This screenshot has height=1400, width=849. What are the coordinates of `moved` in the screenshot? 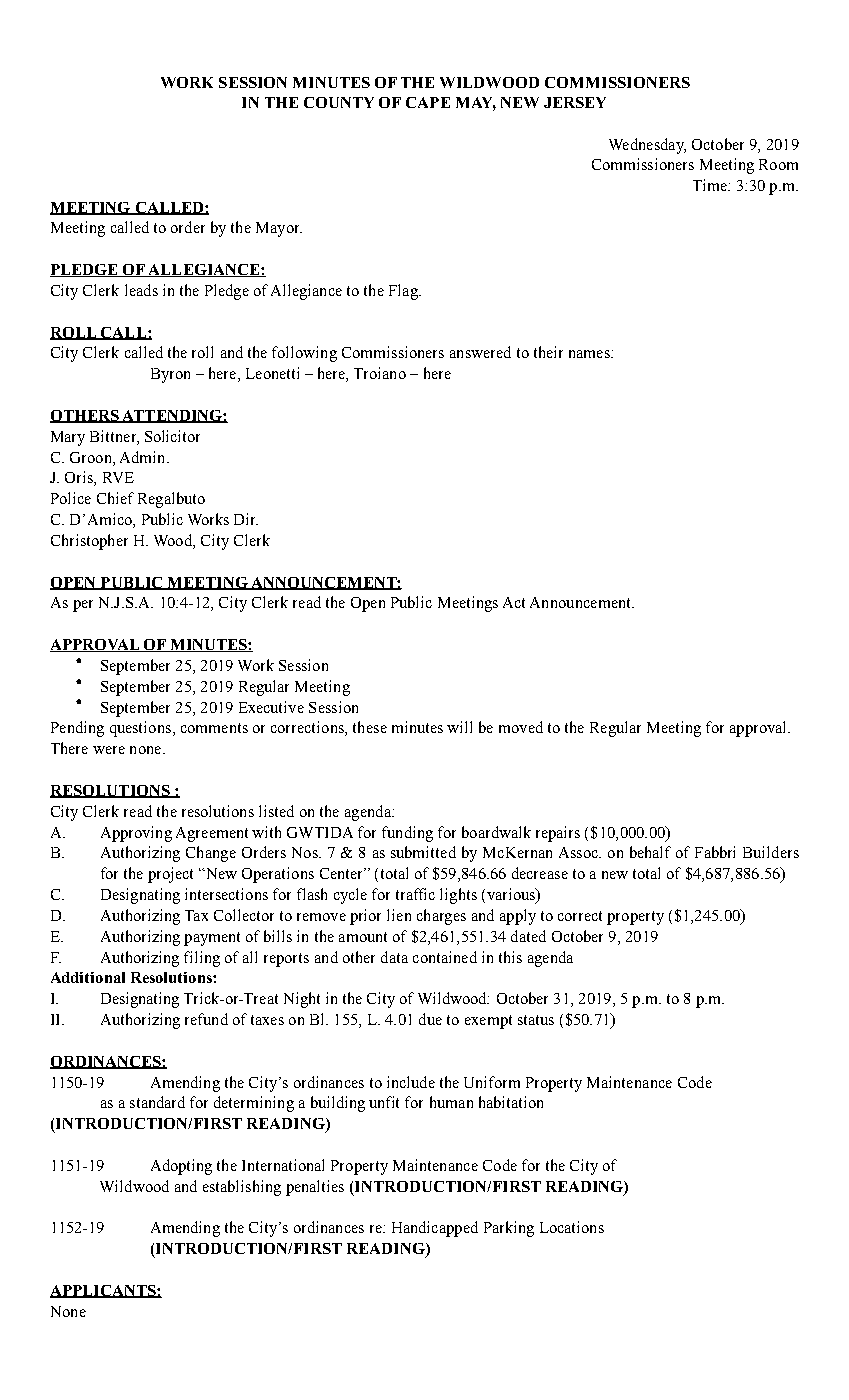 It's located at (521, 727).
